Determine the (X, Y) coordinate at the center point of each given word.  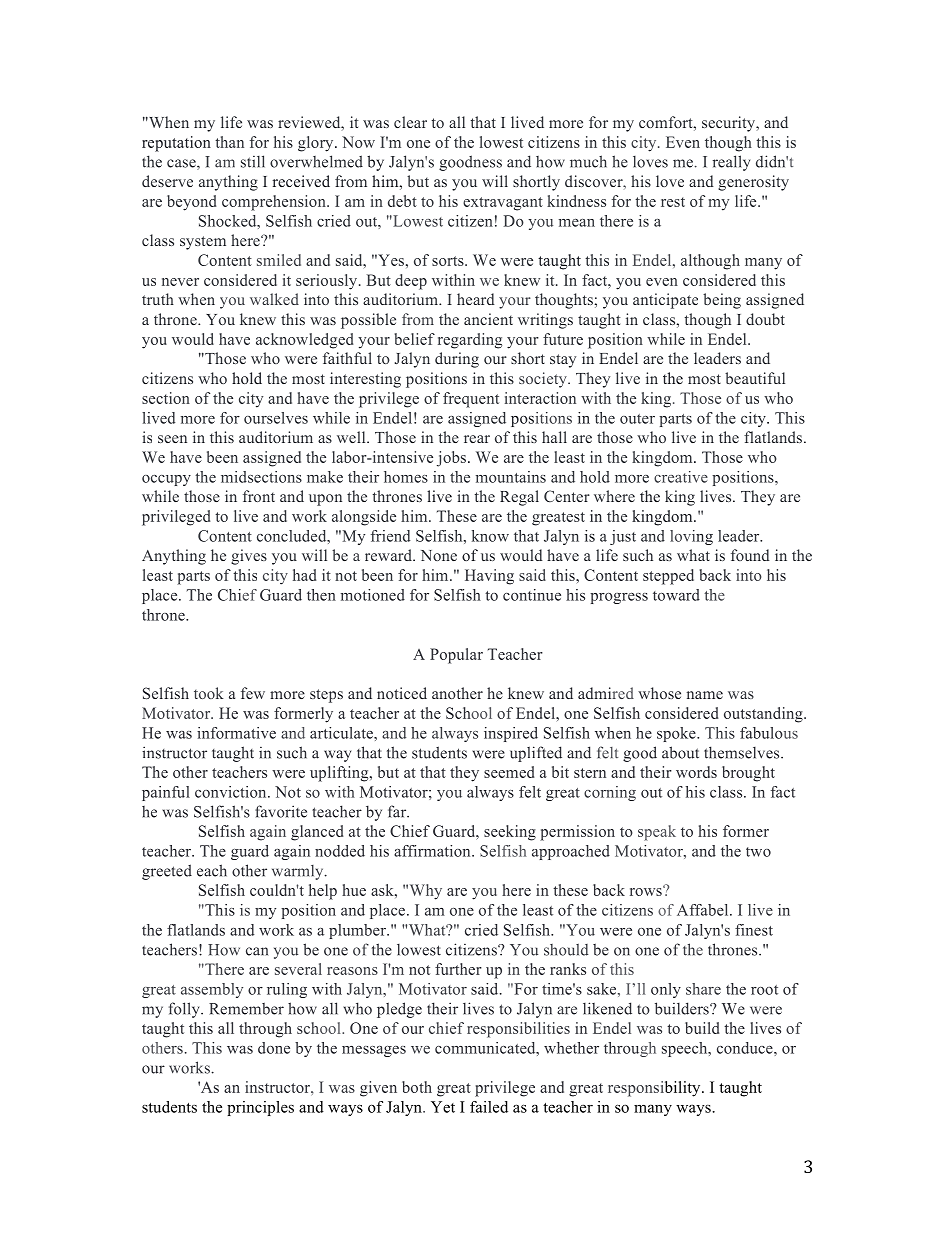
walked (274, 299)
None (439, 555)
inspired (511, 734)
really (731, 163)
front (259, 496)
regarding (470, 341)
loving (691, 537)
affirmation (433, 851)
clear (410, 122)
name (705, 695)
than (229, 142)
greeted (167, 872)
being (722, 301)
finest (754, 930)
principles (260, 1108)
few (253, 693)
